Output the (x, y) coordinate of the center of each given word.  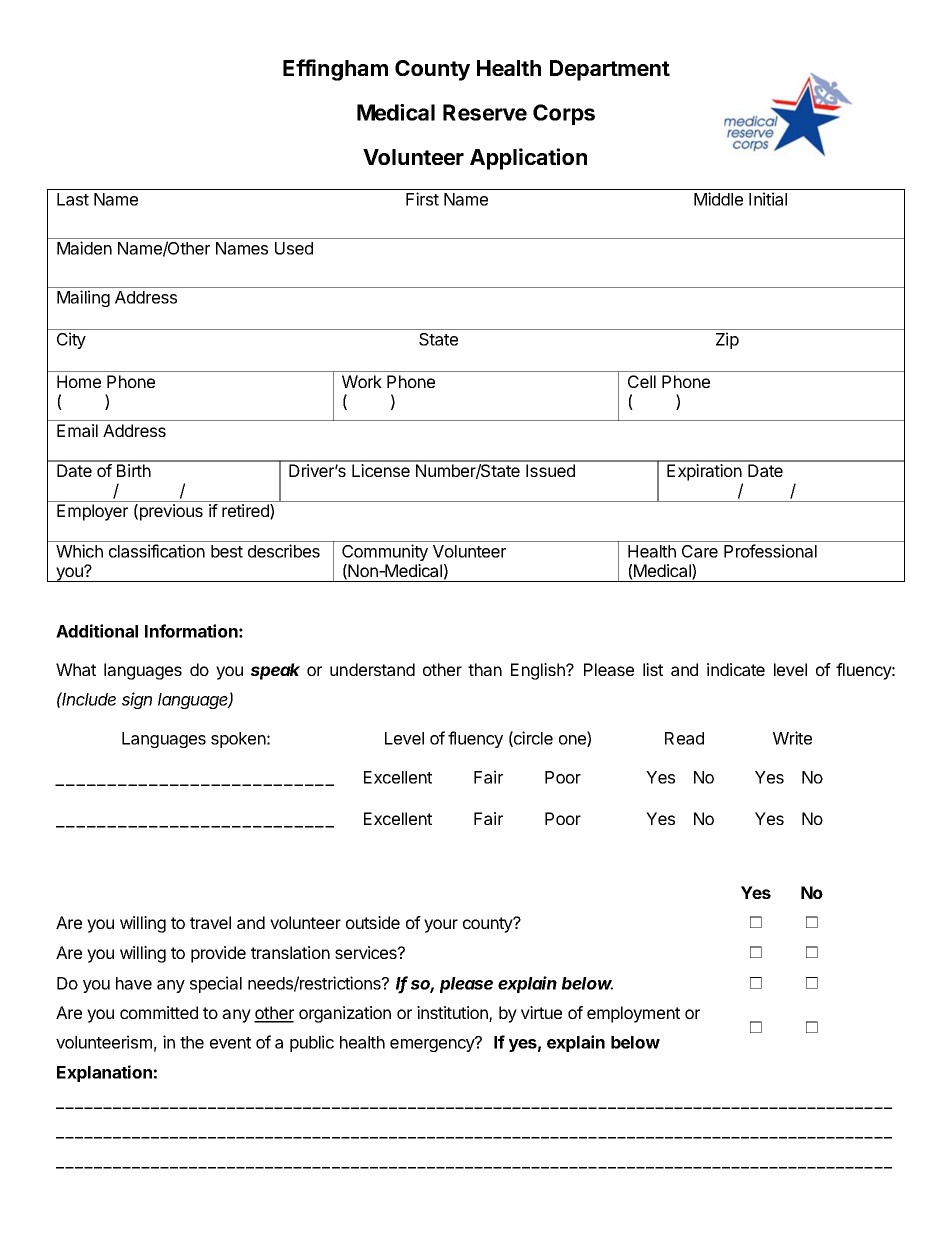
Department (610, 70)
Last (73, 199)
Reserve (485, 112)
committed (159, 1012)
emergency (433, 1044)
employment (633, 1014)
